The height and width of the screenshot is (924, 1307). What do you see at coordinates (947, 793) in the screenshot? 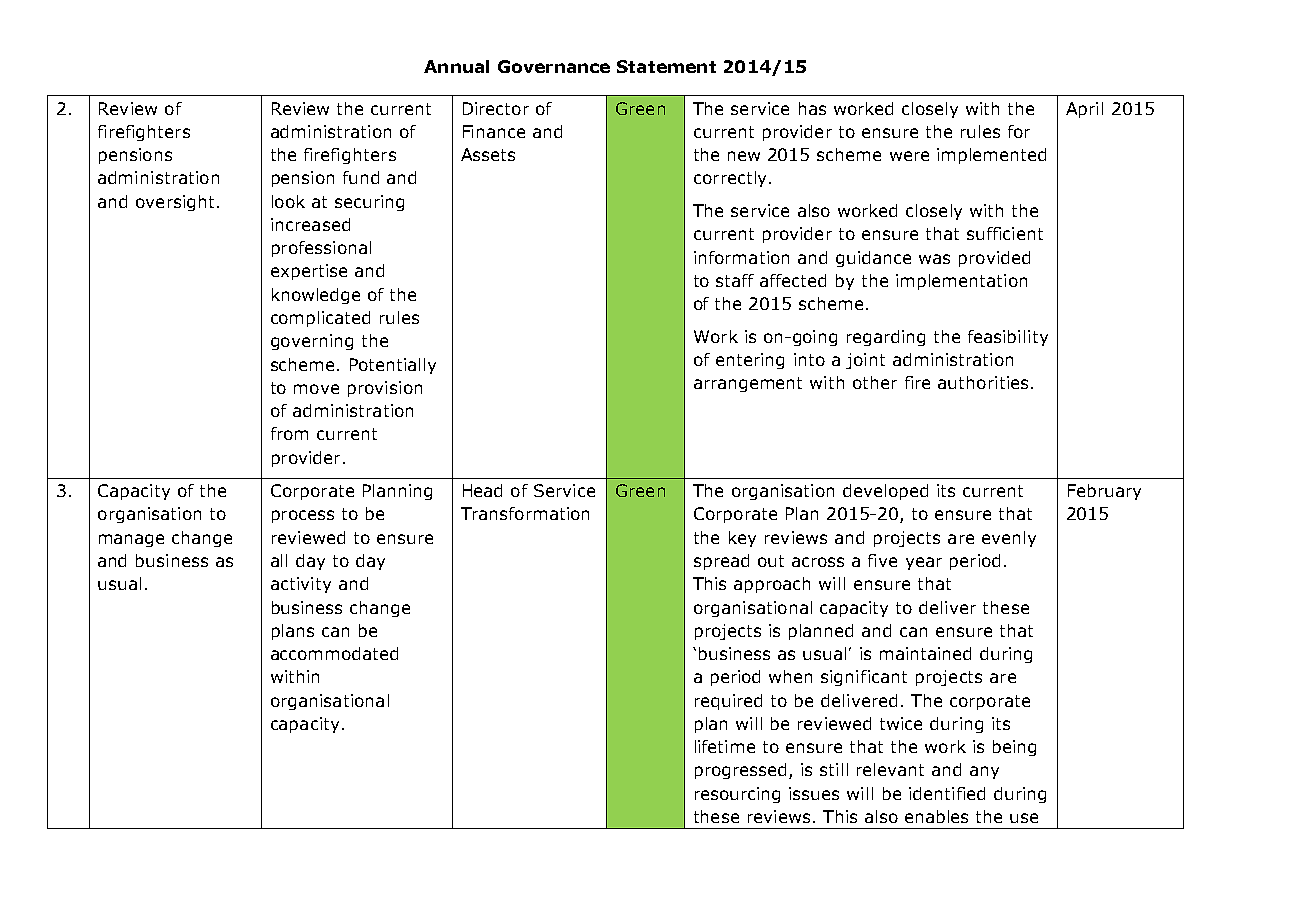
I see `identified` at bounding box center [947, 793].
